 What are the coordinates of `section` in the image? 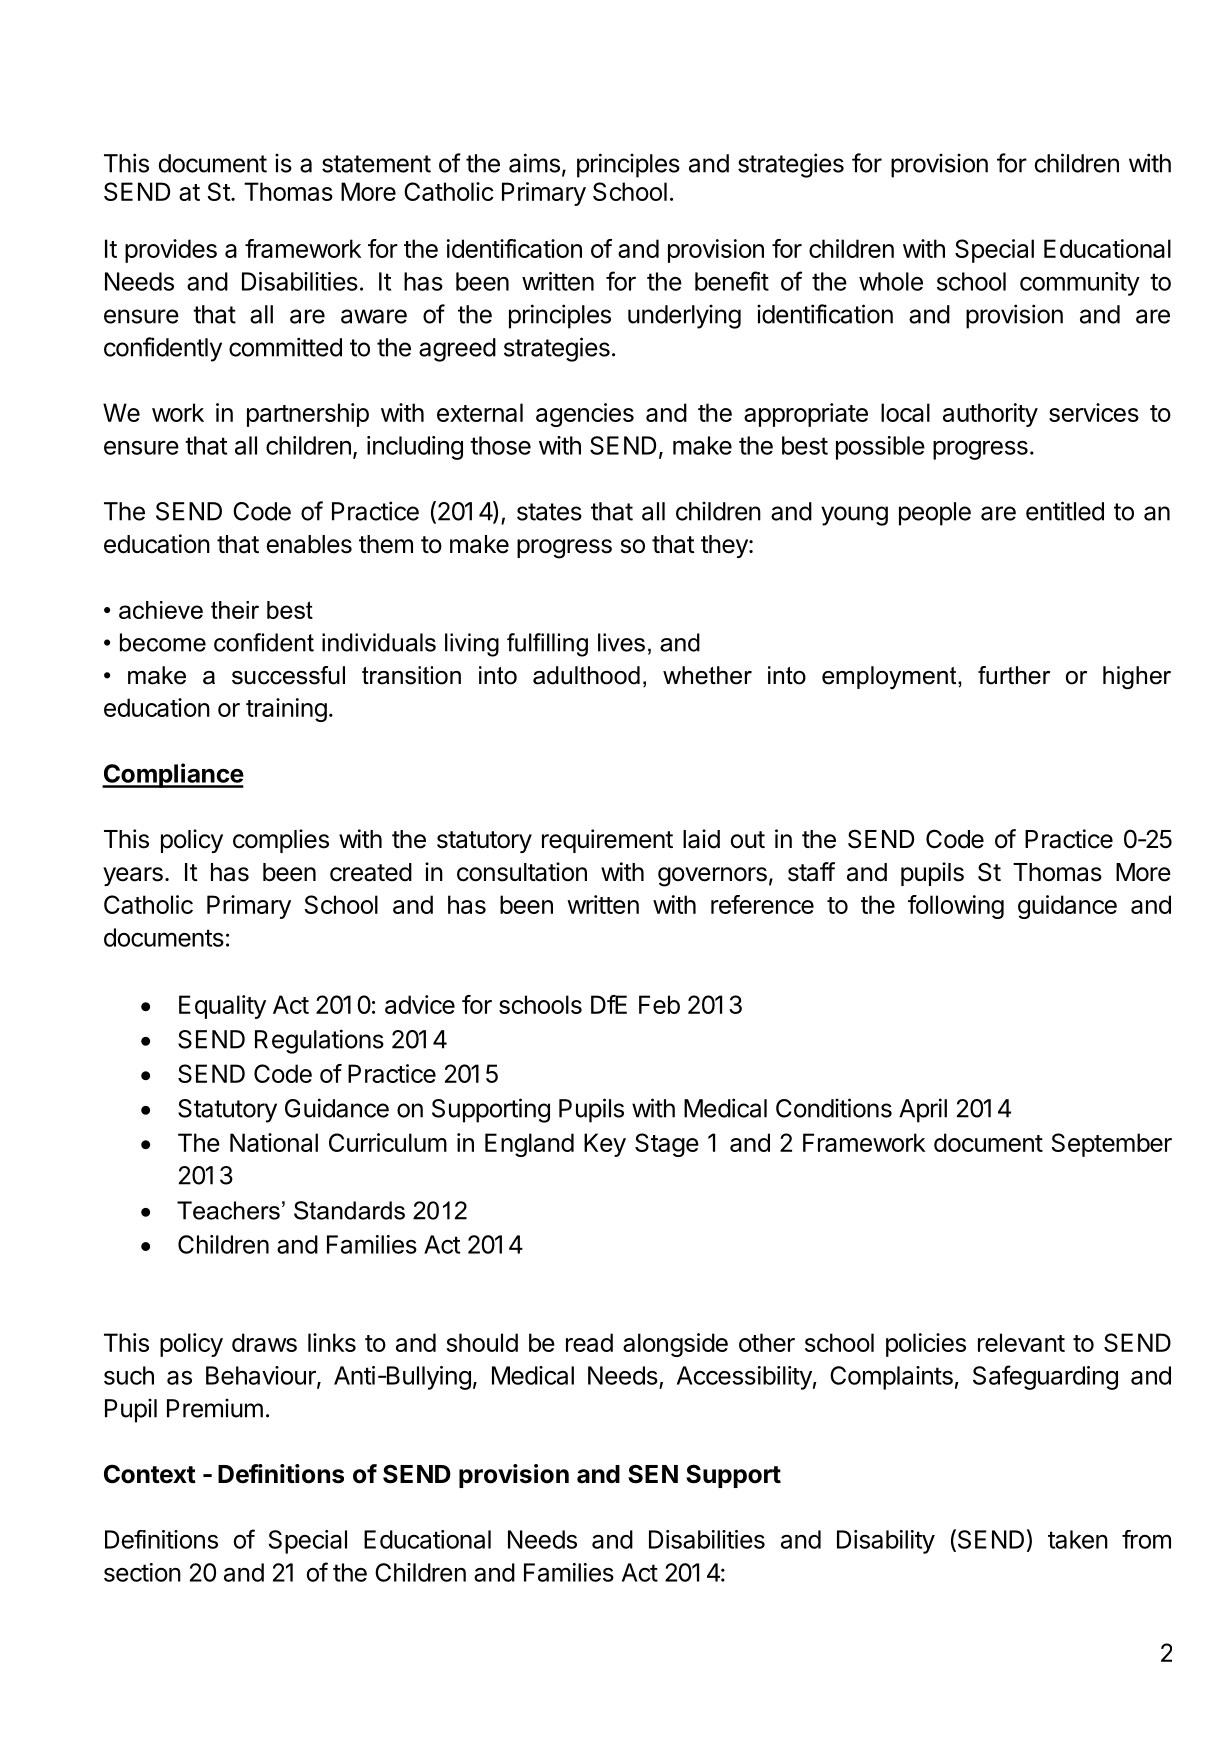 It's located at (142, 1572).
